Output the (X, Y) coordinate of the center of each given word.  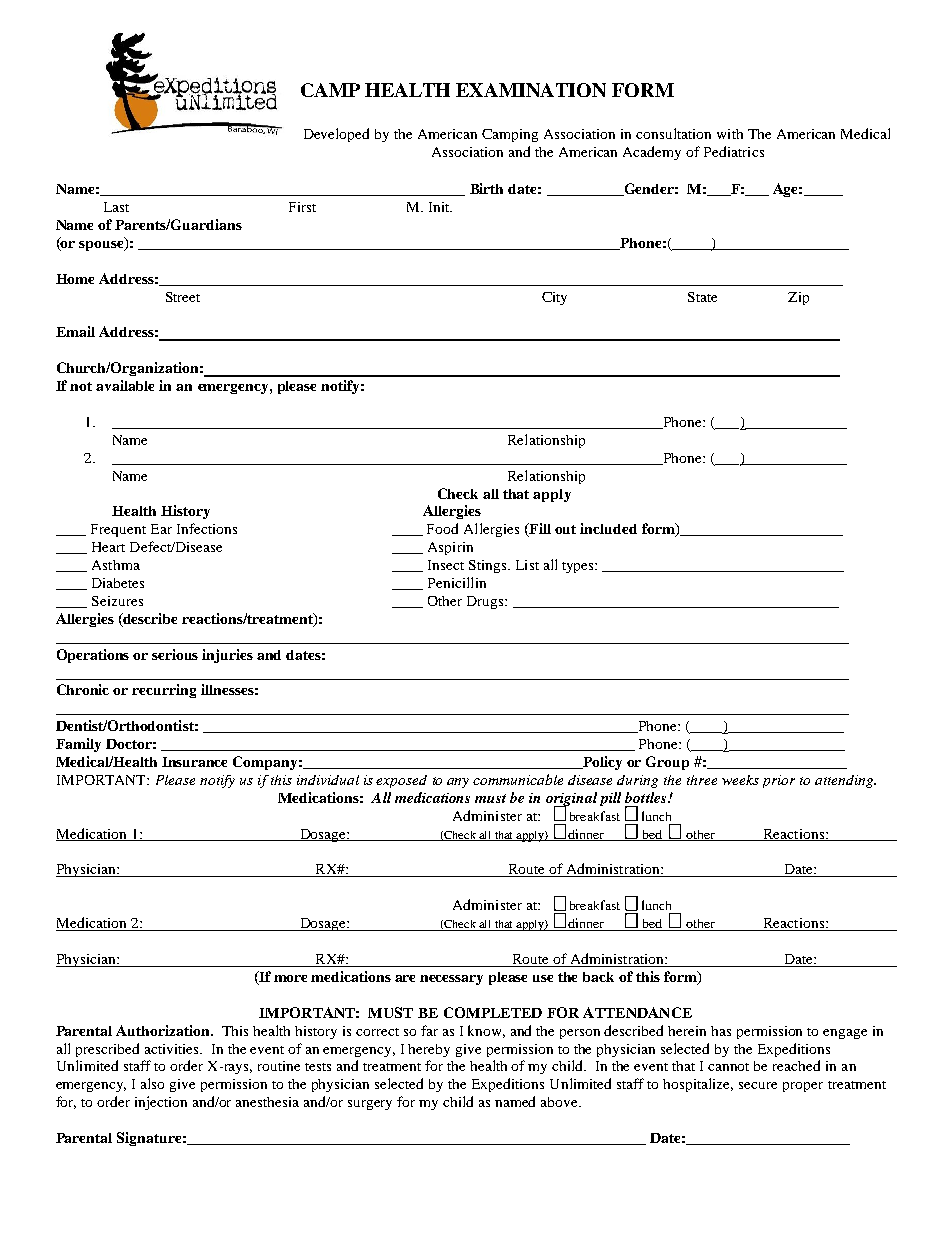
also (152, 1083)
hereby (429, 1050)
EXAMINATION (531, 90)
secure (758, 1085)
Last (116, 207)
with (730, 134)
